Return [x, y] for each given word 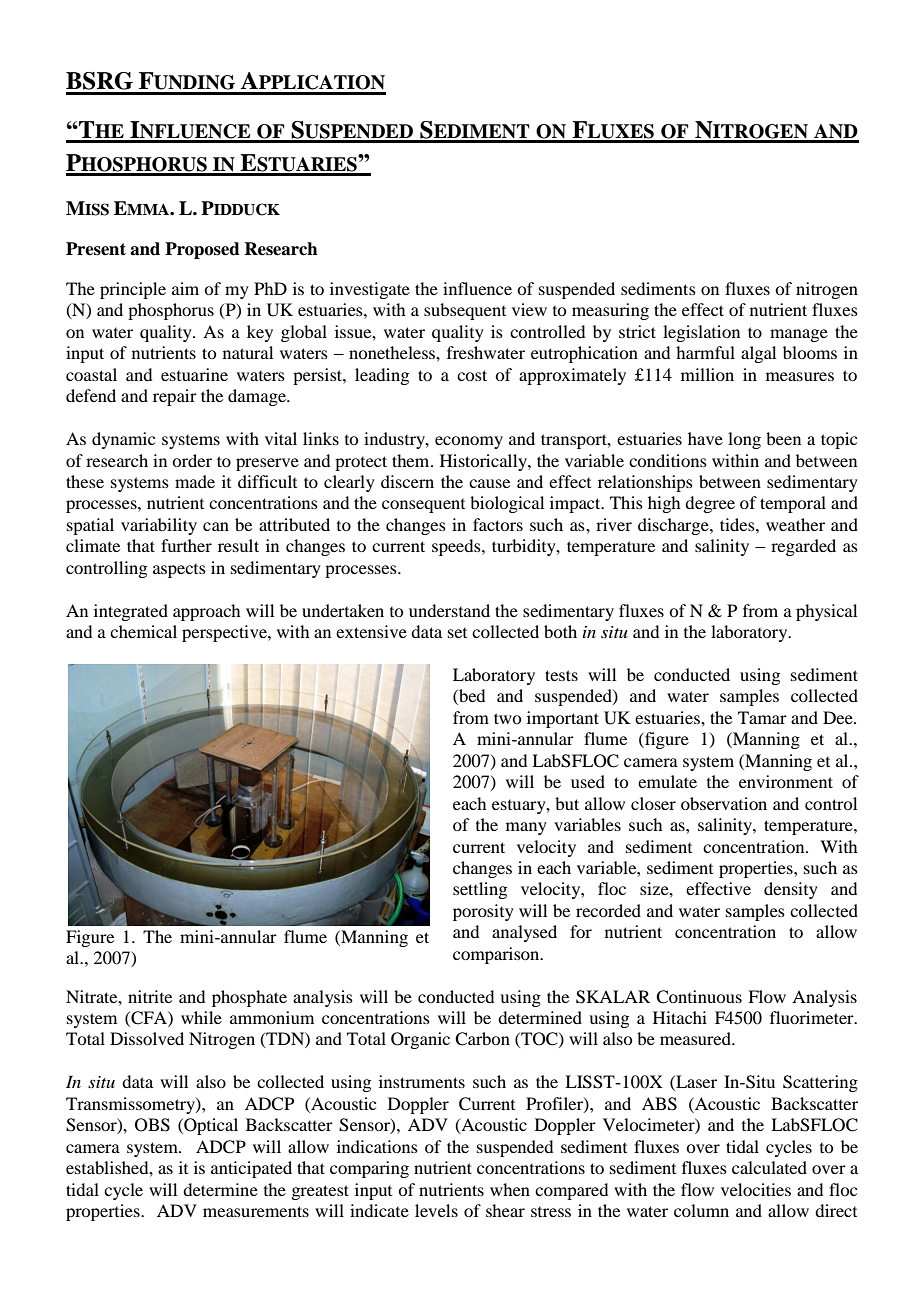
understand [449, 610]
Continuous [699, 997]
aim [185, 288]
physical [826, 612]
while [201, 1017]
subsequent [465, 311]
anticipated [251, 1169]
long [744, 440]
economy [469, 442]
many [526, 828]
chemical [143, 631]
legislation [701, 333]
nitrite [150, 996]
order [192, 460]
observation [724, 803]
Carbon [482, 1039]
